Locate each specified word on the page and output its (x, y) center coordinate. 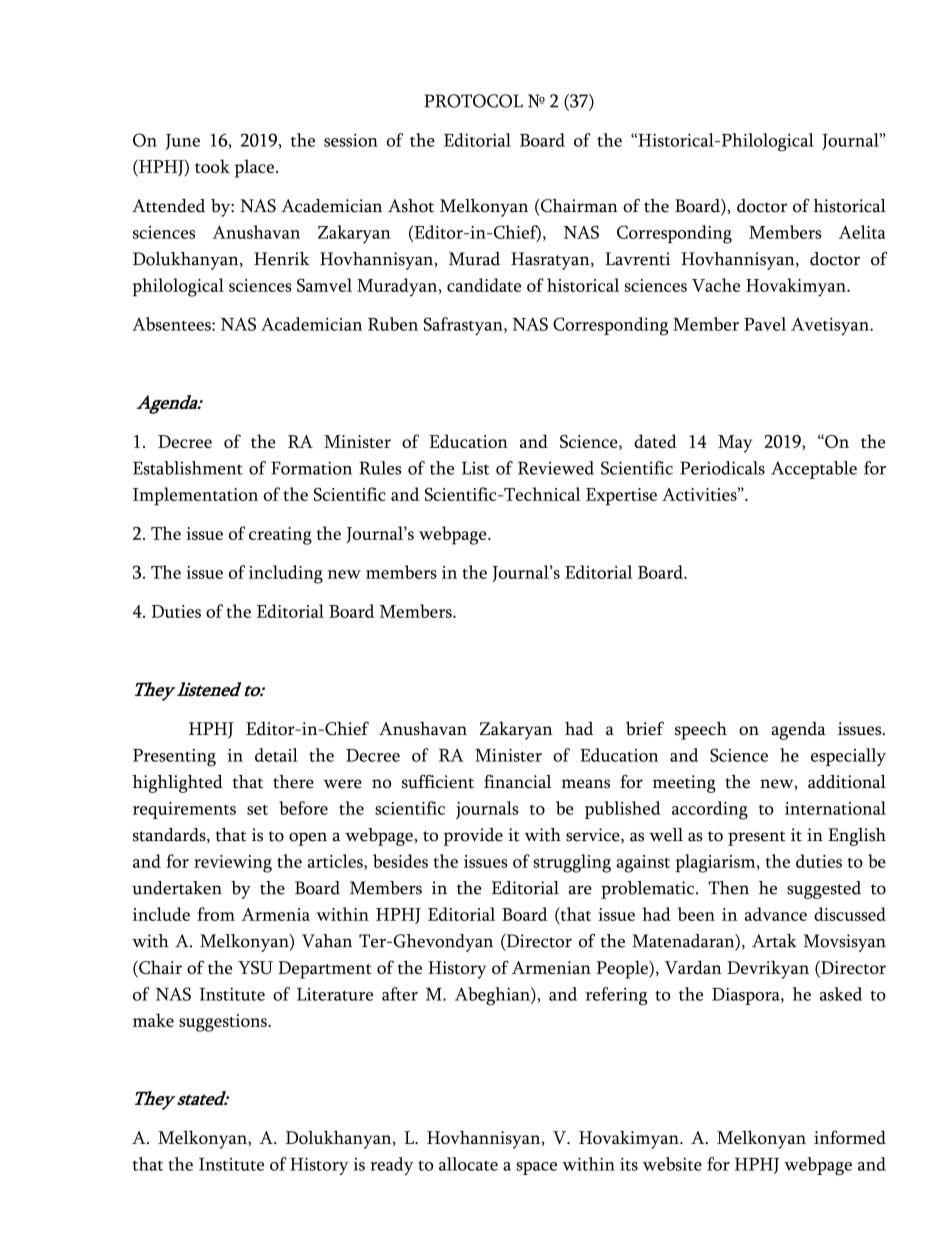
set (257, 810)
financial (518, 782)
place (254, 168)
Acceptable (814, 470)
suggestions (224, 1023)
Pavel (765, 324)
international (835, 808)
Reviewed (556, 468)
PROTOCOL (473, 101)
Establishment (188, 468)
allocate (468, 1164)
